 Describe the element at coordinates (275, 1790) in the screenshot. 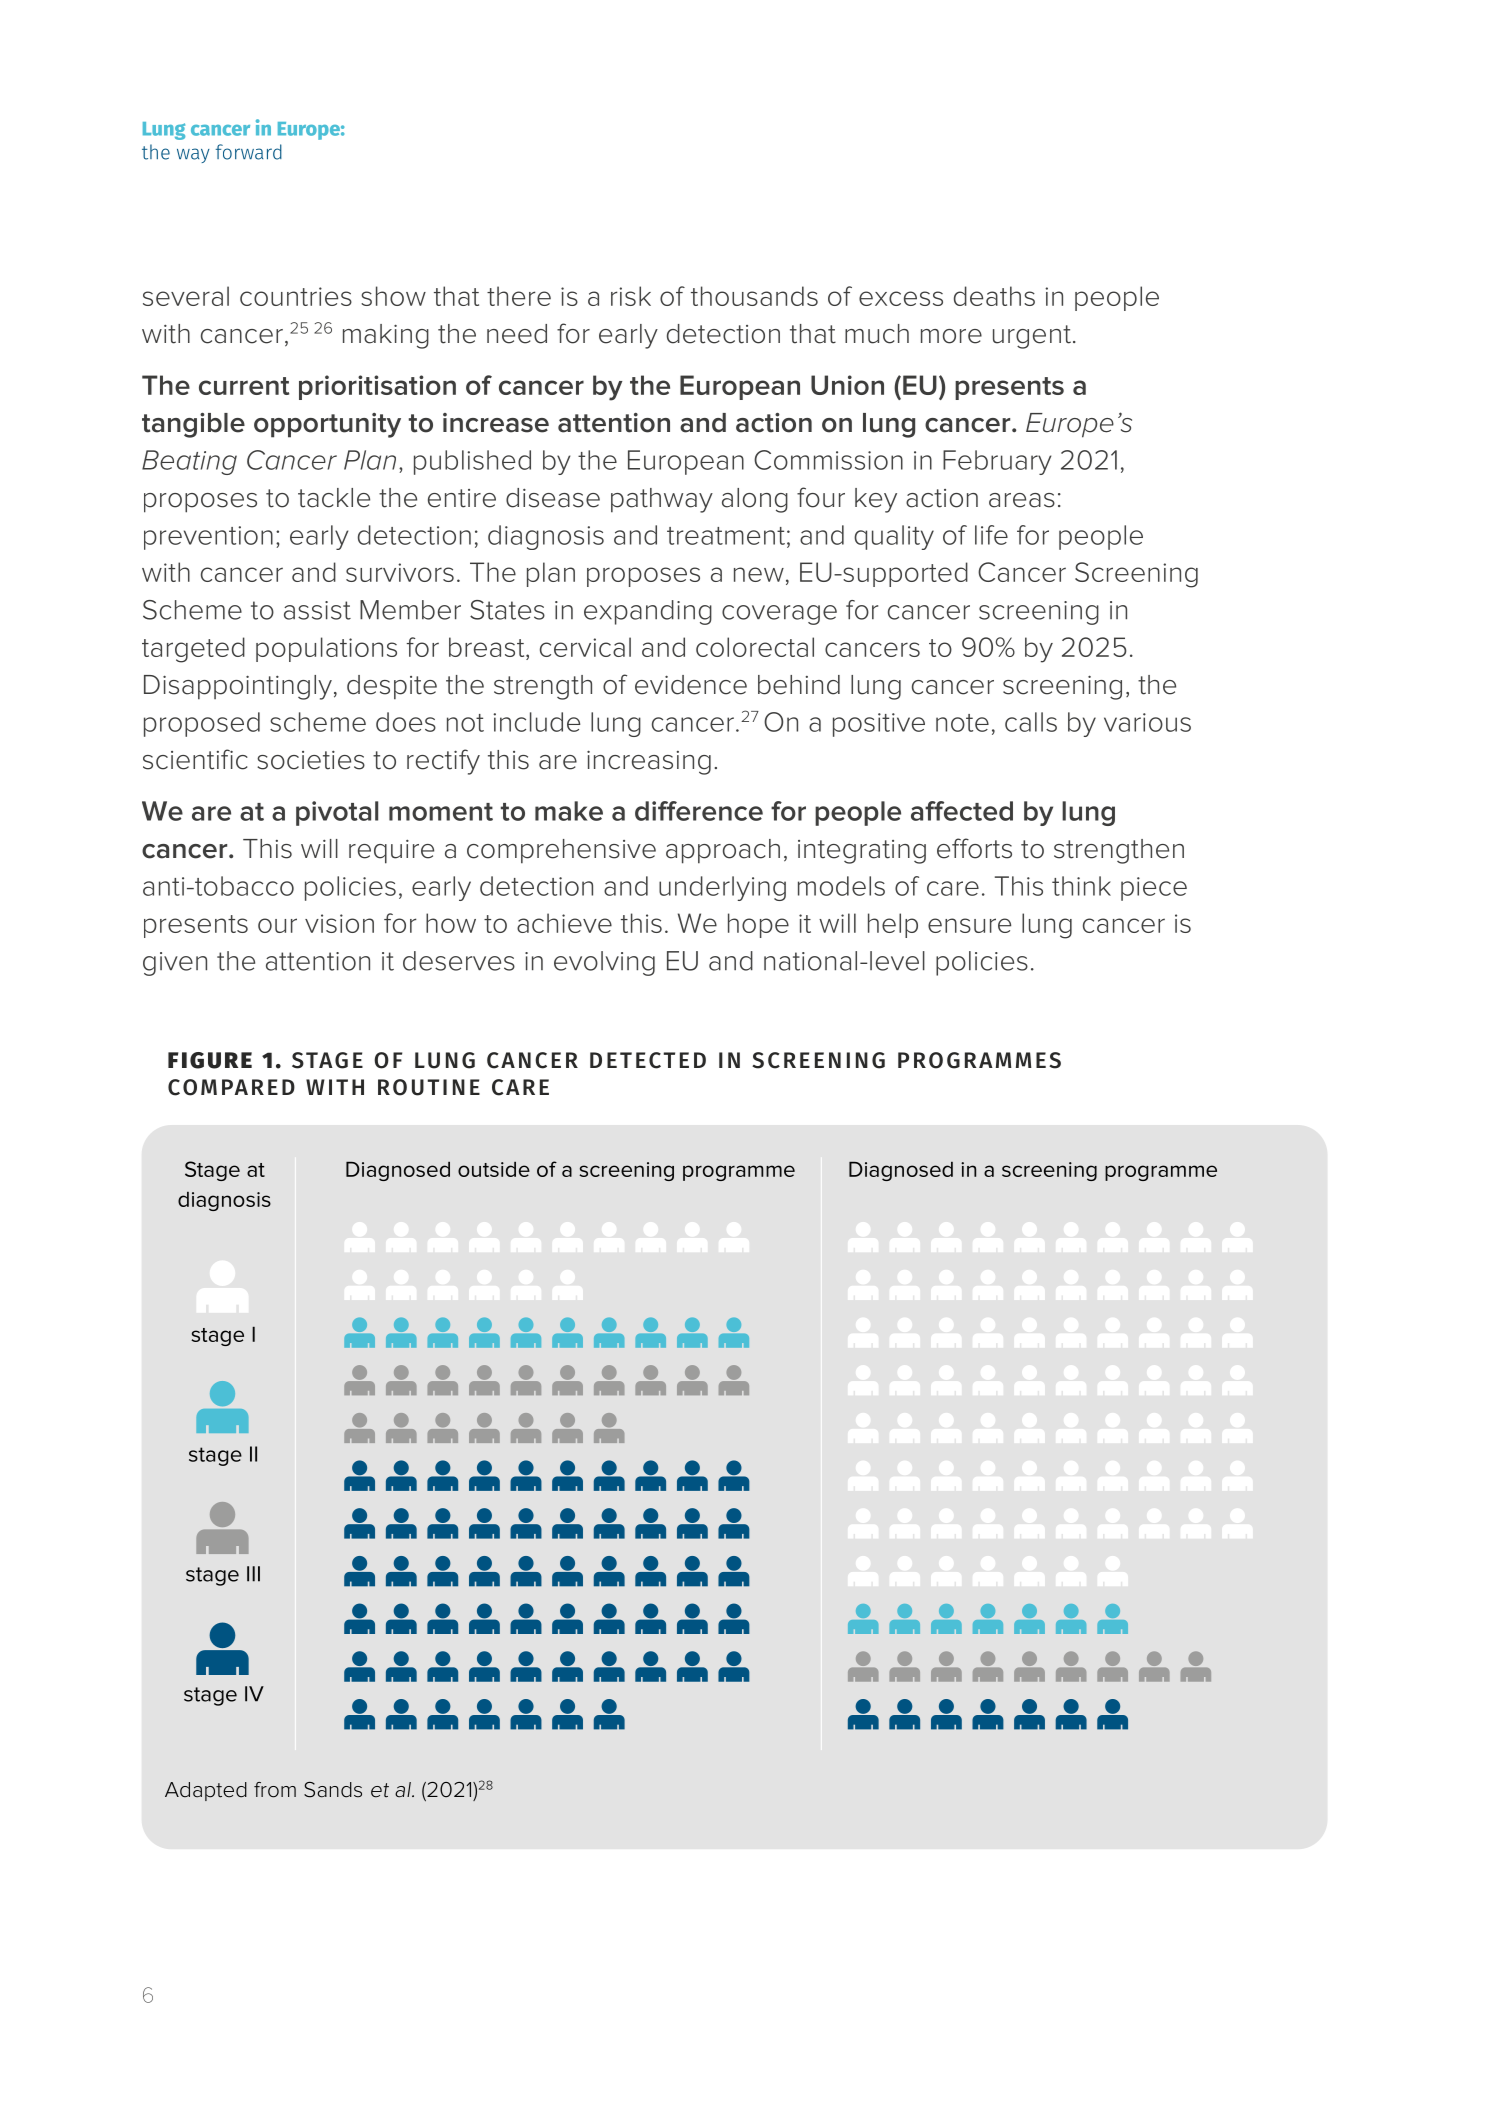

I see `from` at that location.
